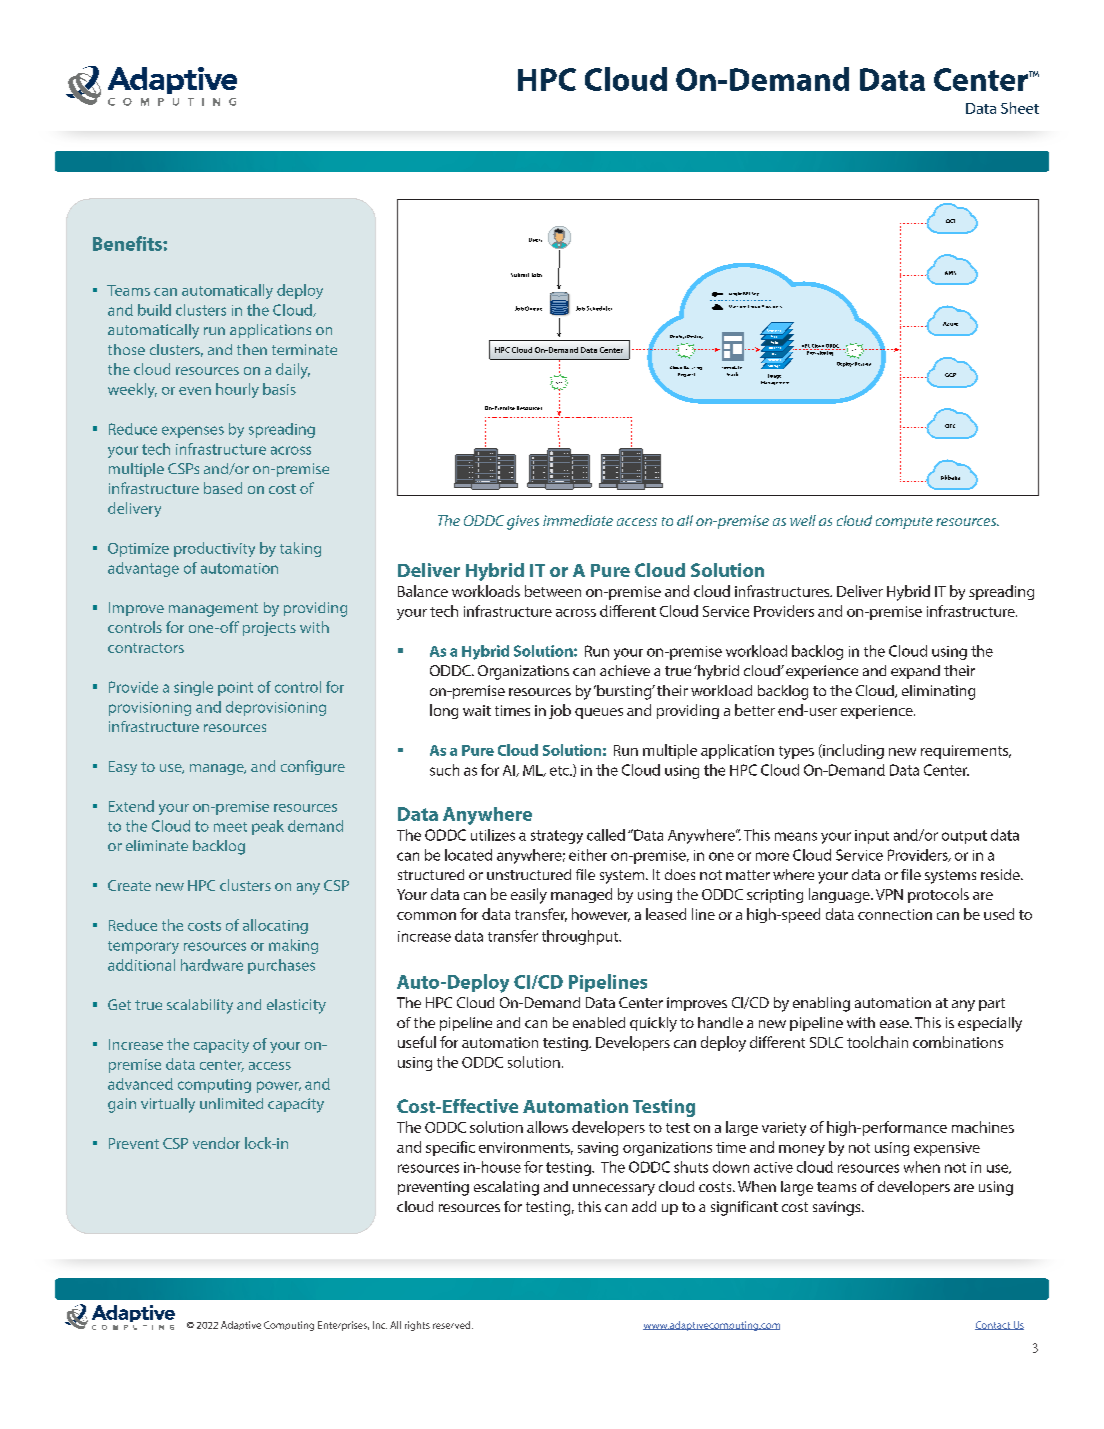  Describe the element at coordinates (235, 689) in the document. I see `point` at that location.
